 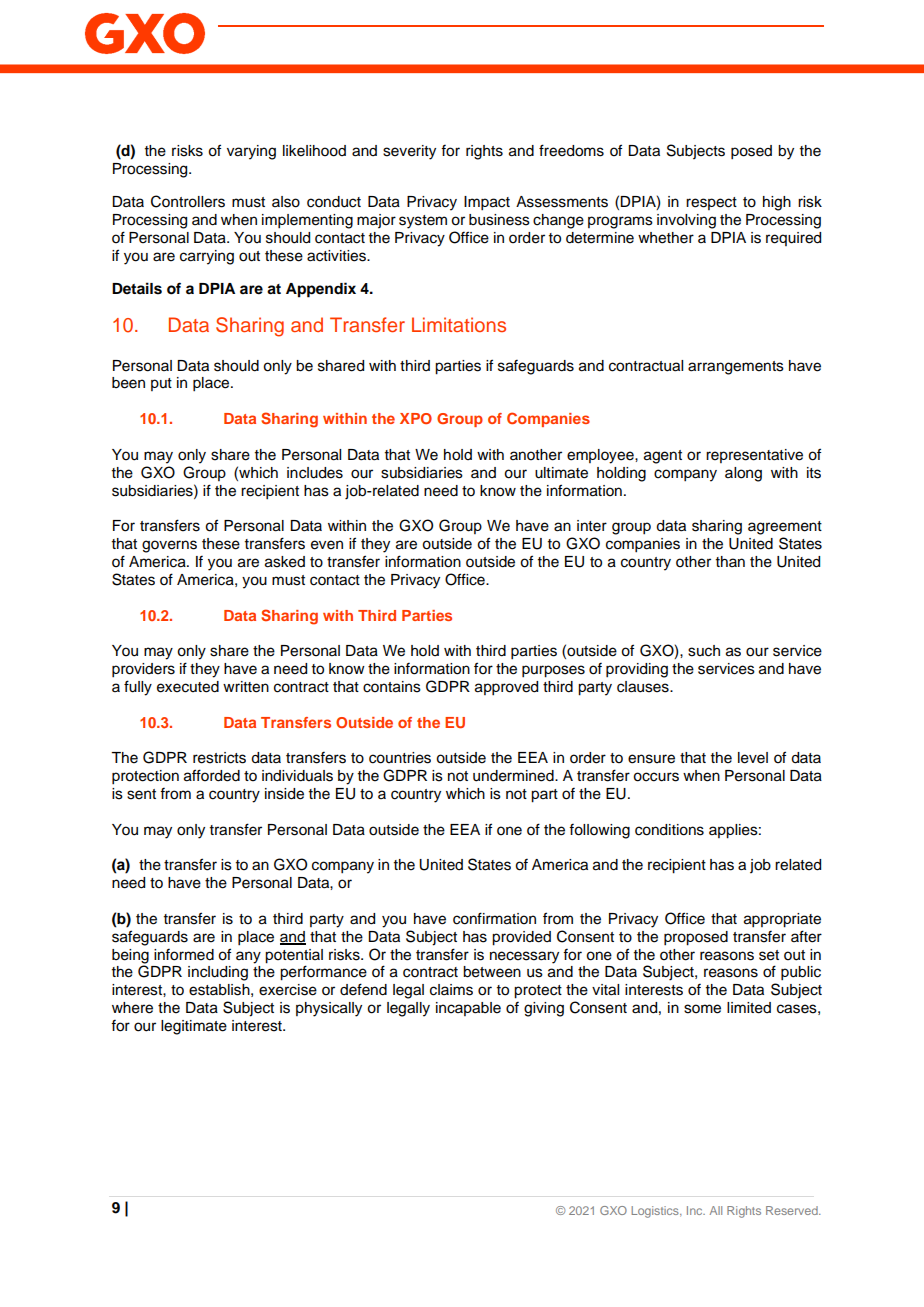 What do you see at coordinates (711, 203) in the page?
I see `respect` at bounding box center [711, 203].
